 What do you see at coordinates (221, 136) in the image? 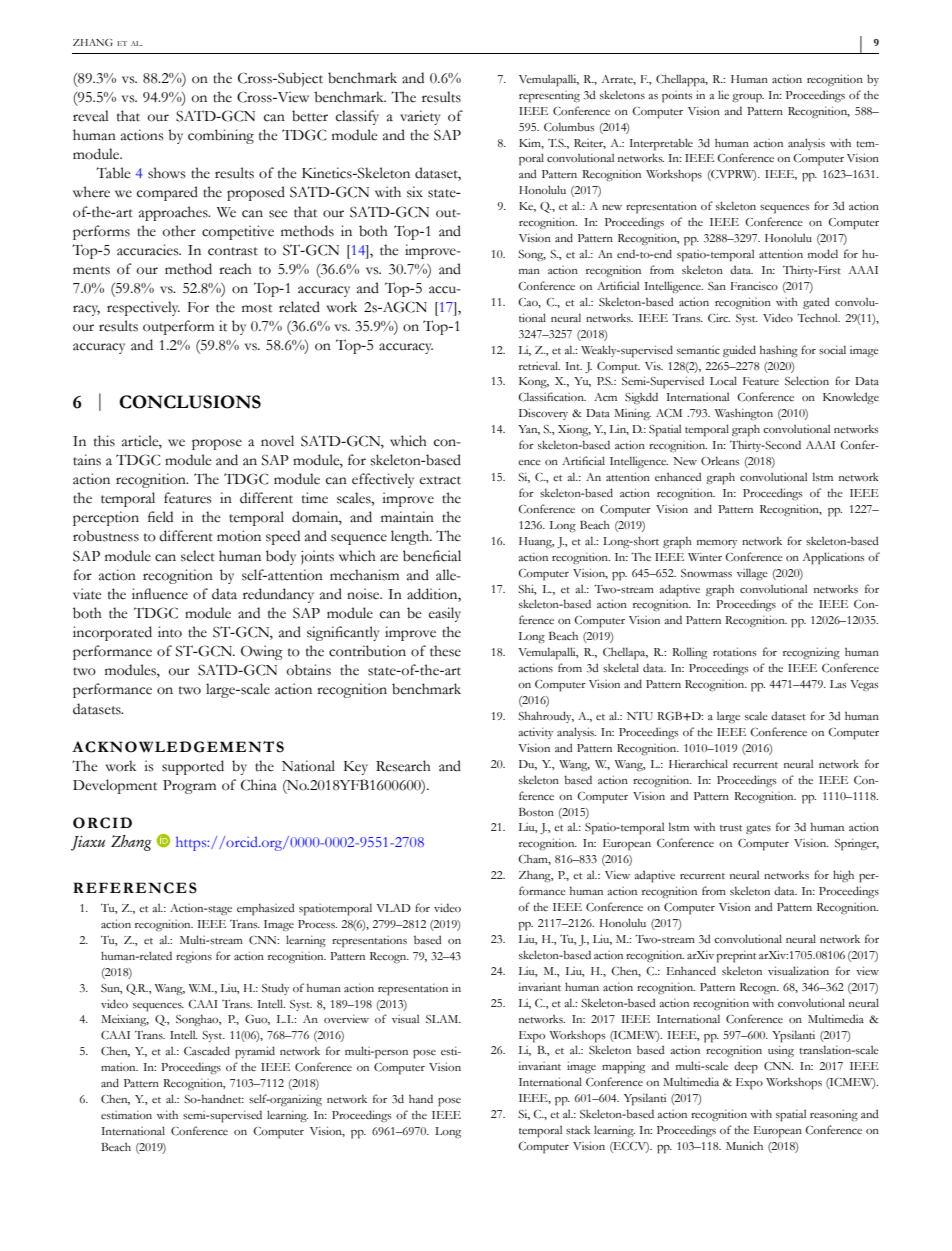
I see `combining` at bounding box center [221, 136].
